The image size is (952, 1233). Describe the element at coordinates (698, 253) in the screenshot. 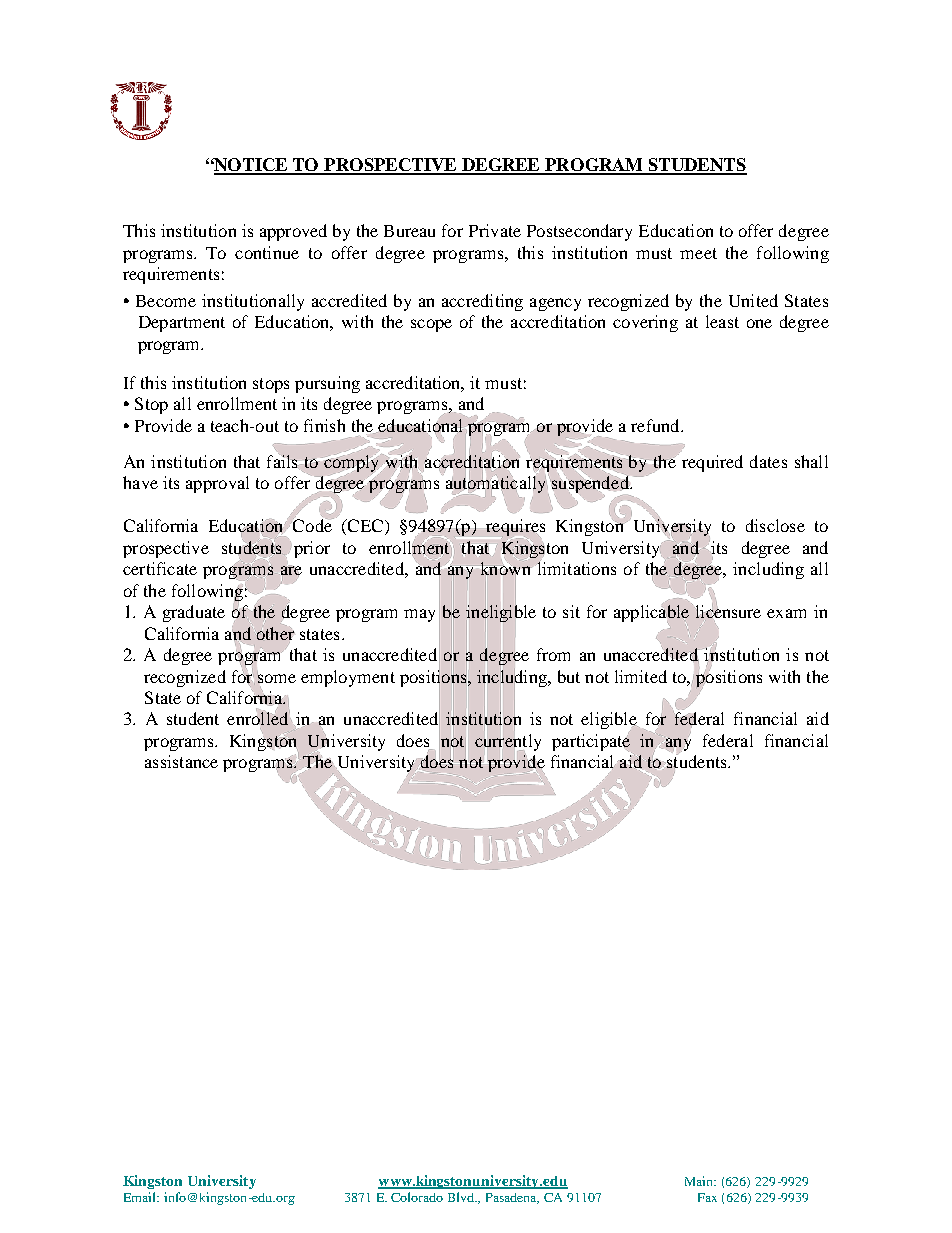

I see `meet` at that location.
